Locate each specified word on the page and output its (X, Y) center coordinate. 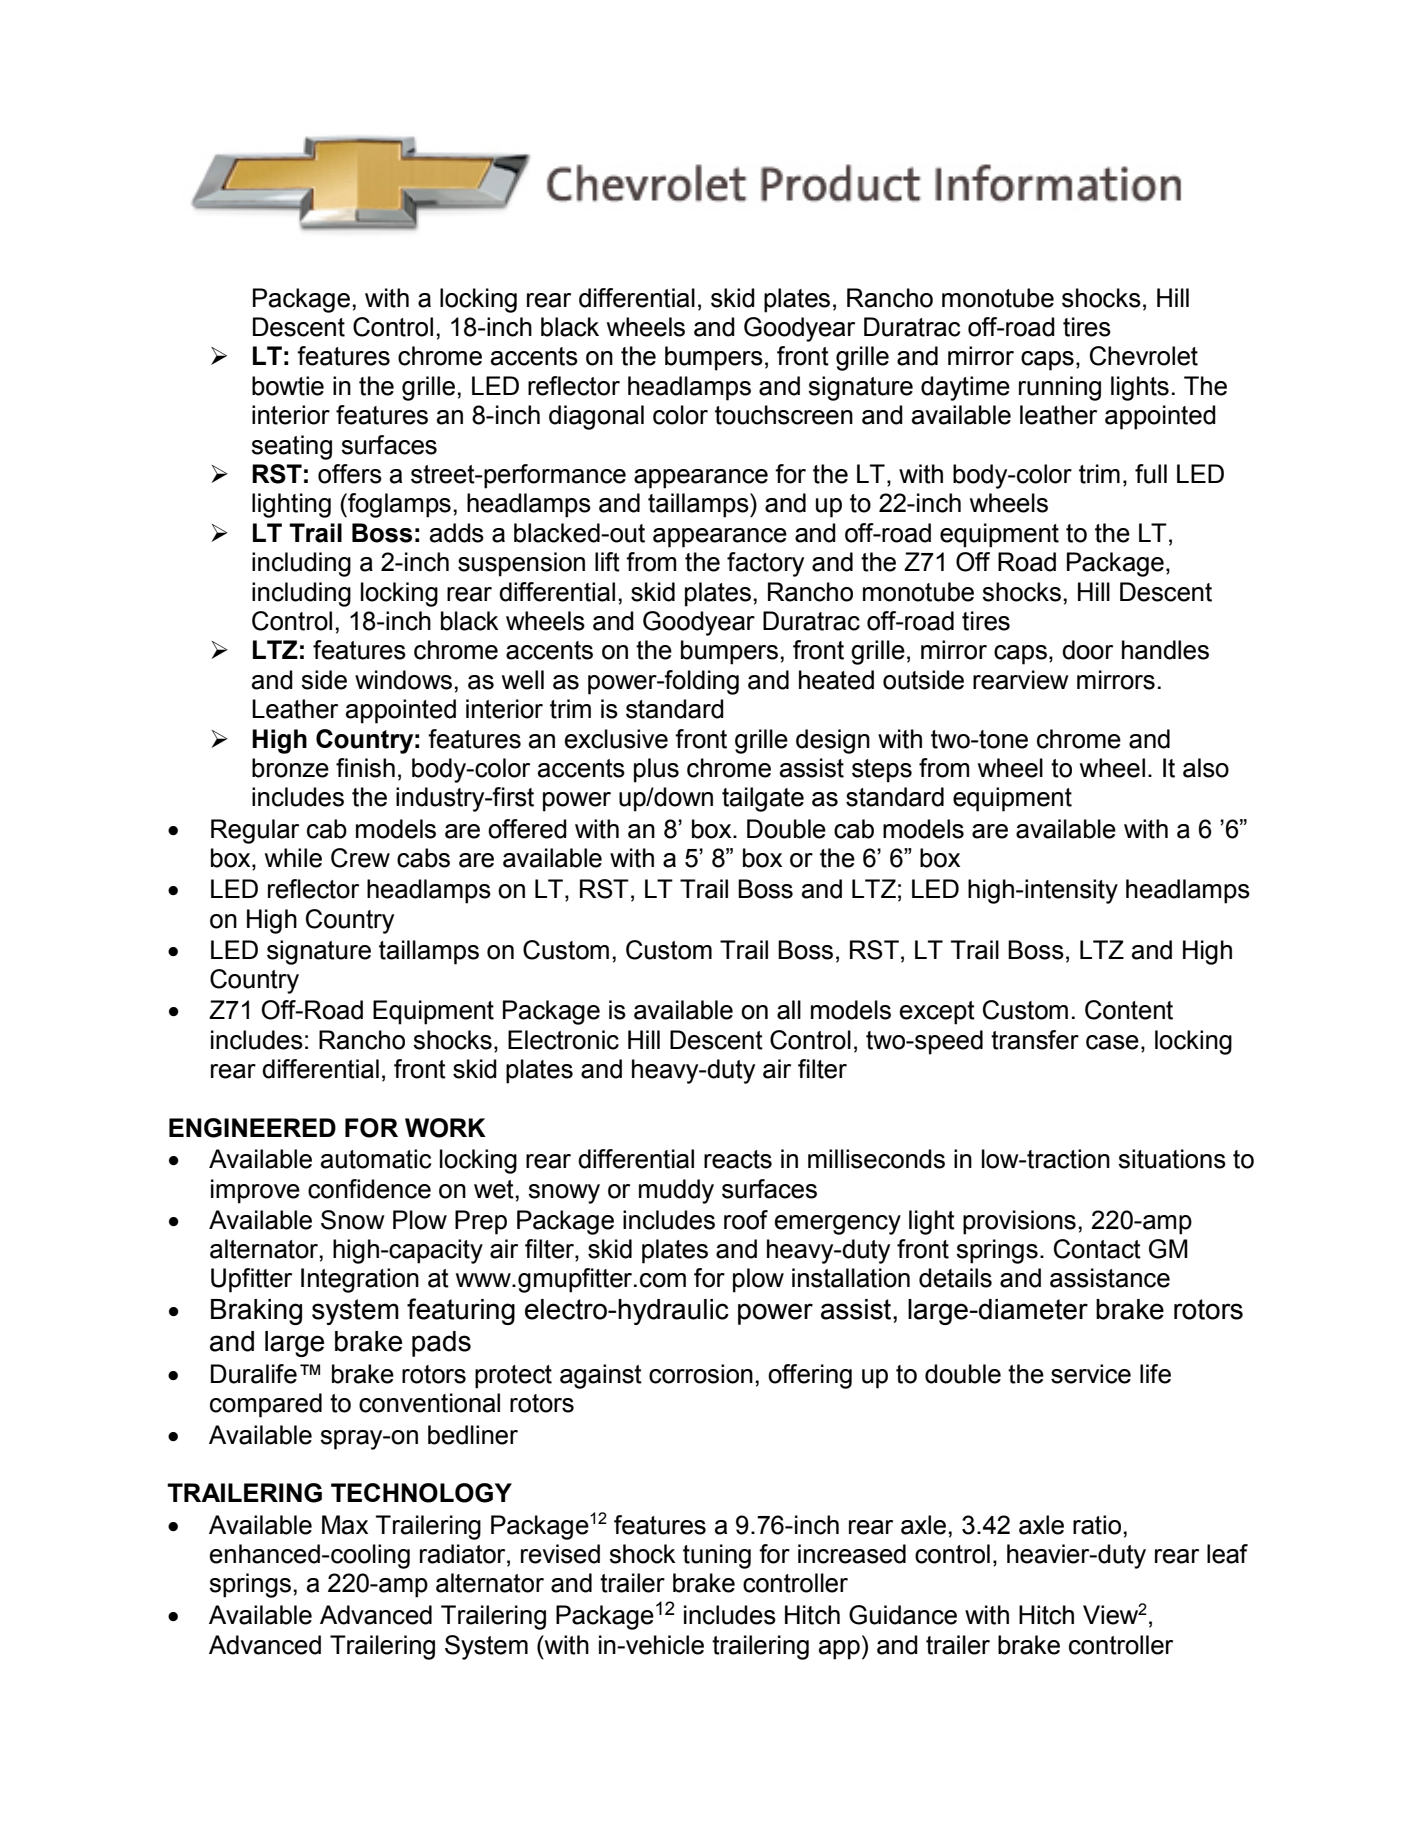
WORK (445, 1128)
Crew (360, 858)
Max (345, 1525)
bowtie (288, 386)
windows (403, 680)
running (1060, 388)
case (1112, 1042)
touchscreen (784, 415)
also (1206, 768)
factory (765, 564)
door (1087, 650)
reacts (738, 1159)
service (1091, 1374)
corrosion (701, 1374)
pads (441, 1344)
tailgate (763, 799)
